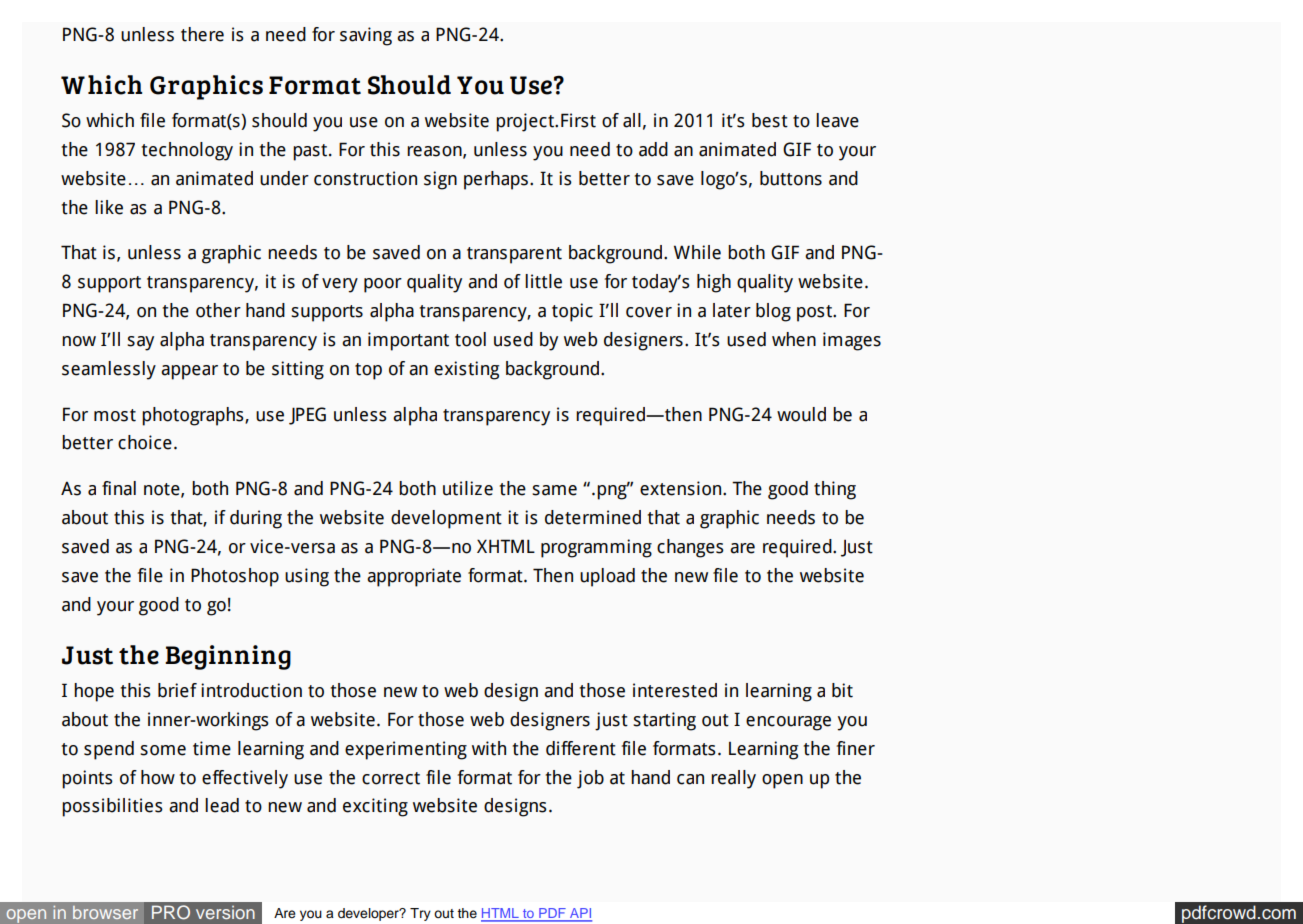  I want to click on saving, so click(366, 36).
